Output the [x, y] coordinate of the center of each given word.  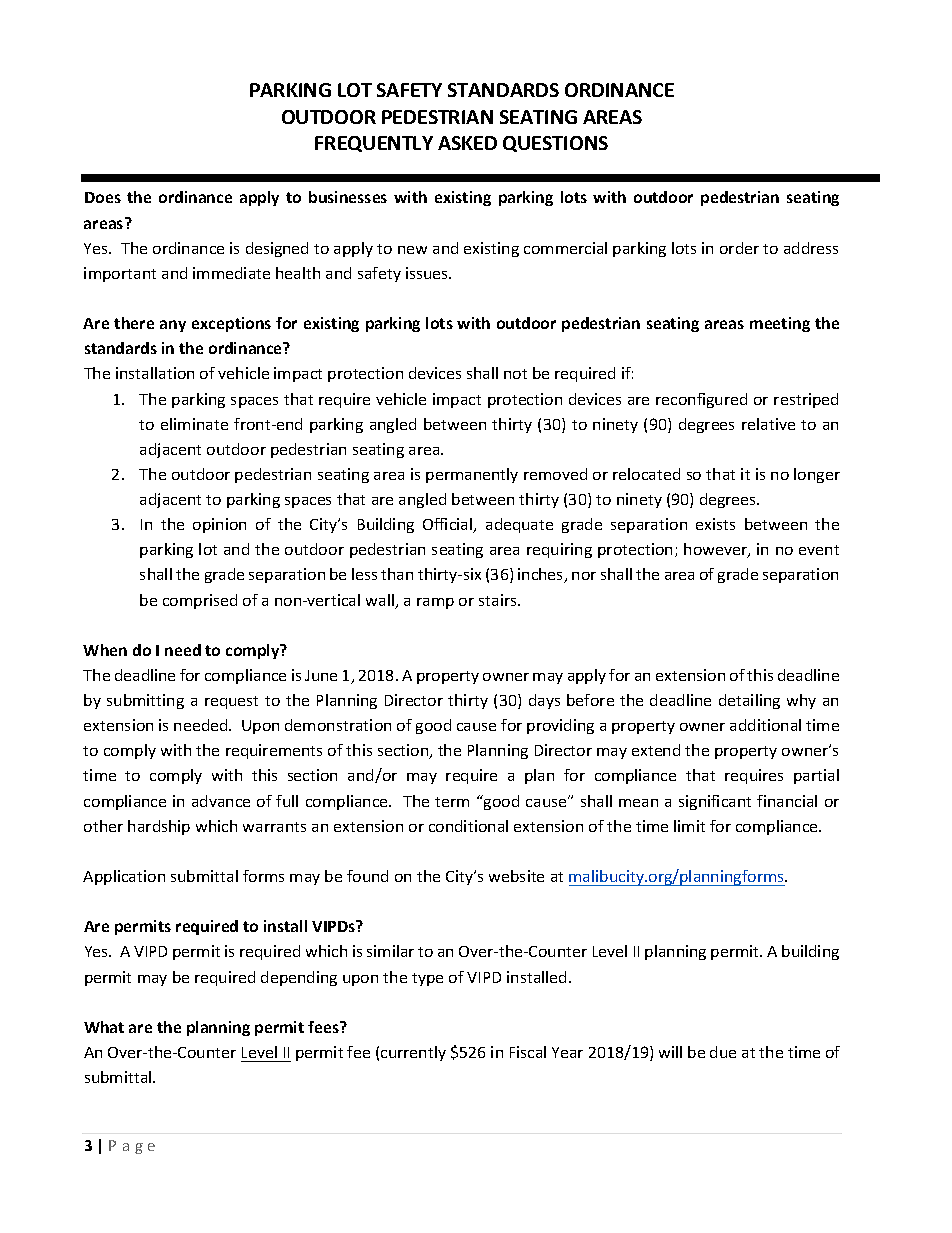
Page [132, 1147]
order [739, 248]
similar [390, 951]
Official [449, 525]
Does [103, 197]
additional [765, 725]
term [452, 802]
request [231, 702]
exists [715, 524]
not [515, 374]
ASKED [467, 143]
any [173, 326]
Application [124, 877]
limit [689, 826]
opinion [219, 525]
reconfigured [701, 400]
